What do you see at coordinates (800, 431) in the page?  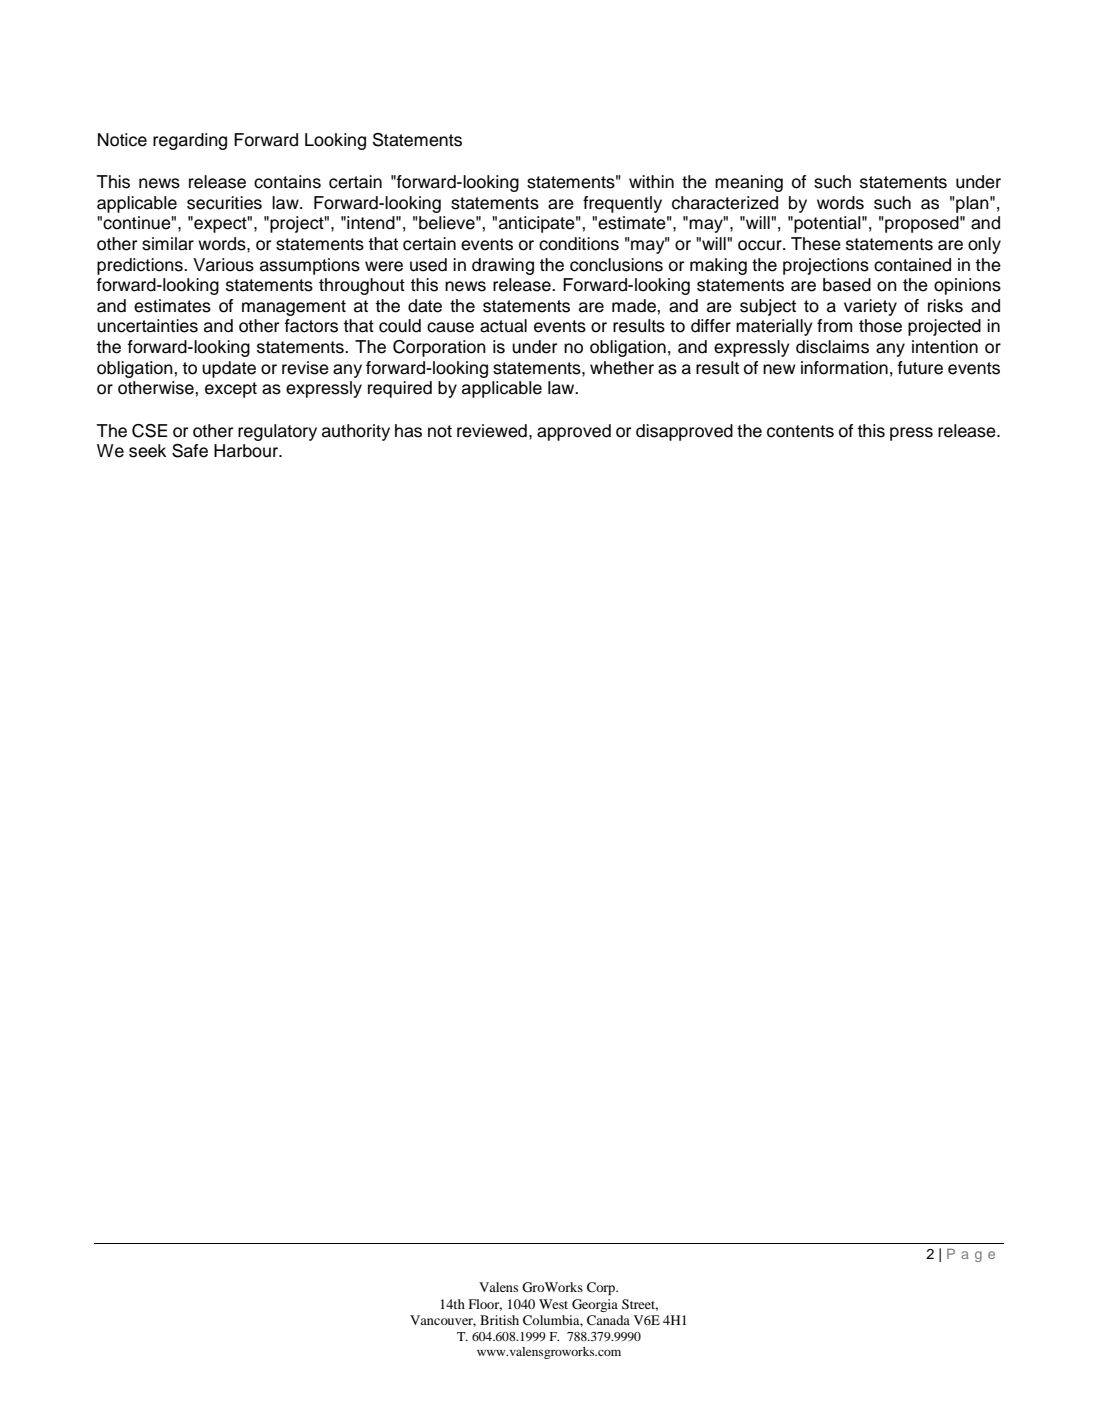 I see `contents` at bounding box center [800, 431].
